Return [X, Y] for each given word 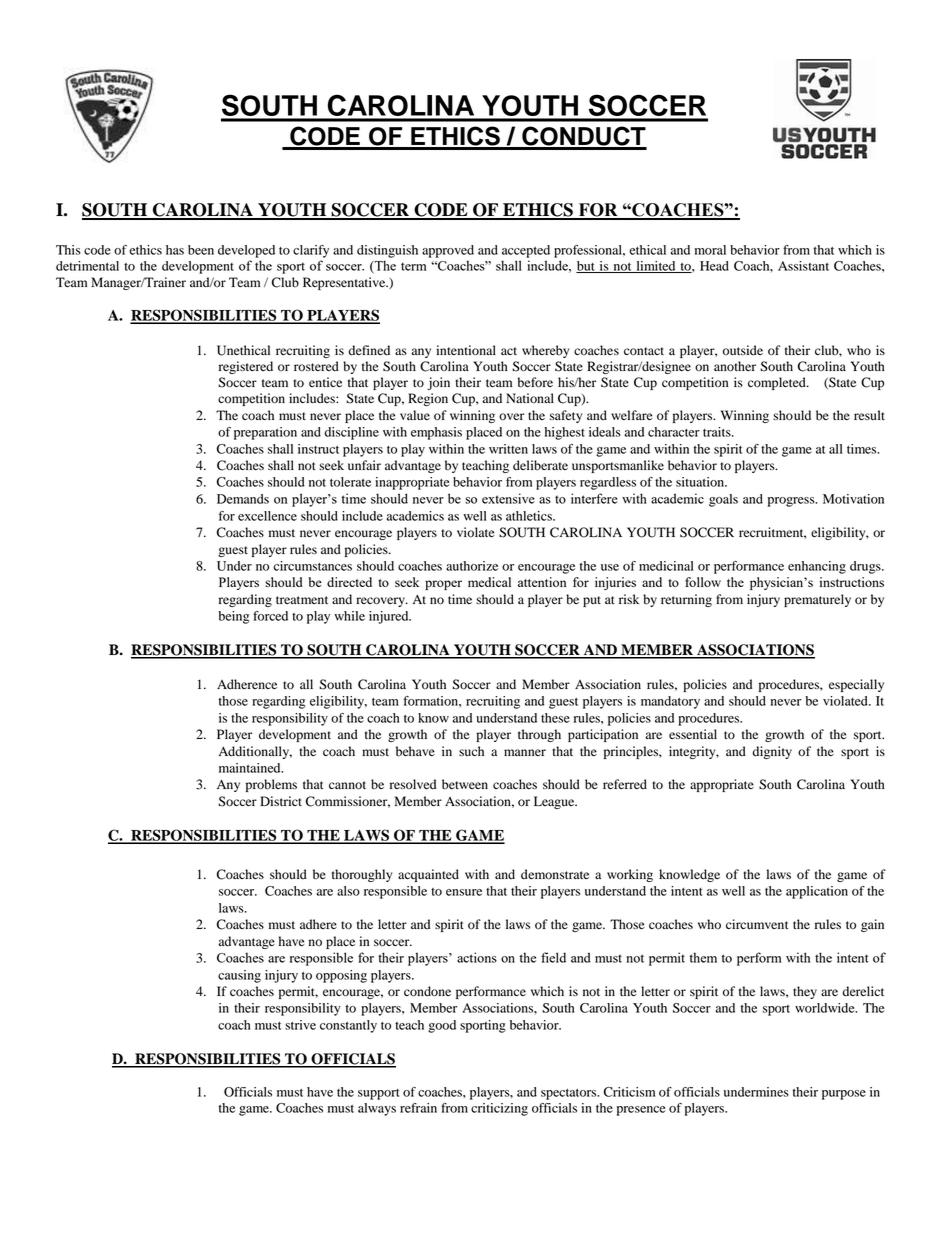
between [465, 784]
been [201, 250]
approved [448, 251]
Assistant [803, 266]
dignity [772, 752]
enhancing [817, 567]
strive [300, 1025]
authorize [472, 566]
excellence [267, 516]
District [281, 801]
